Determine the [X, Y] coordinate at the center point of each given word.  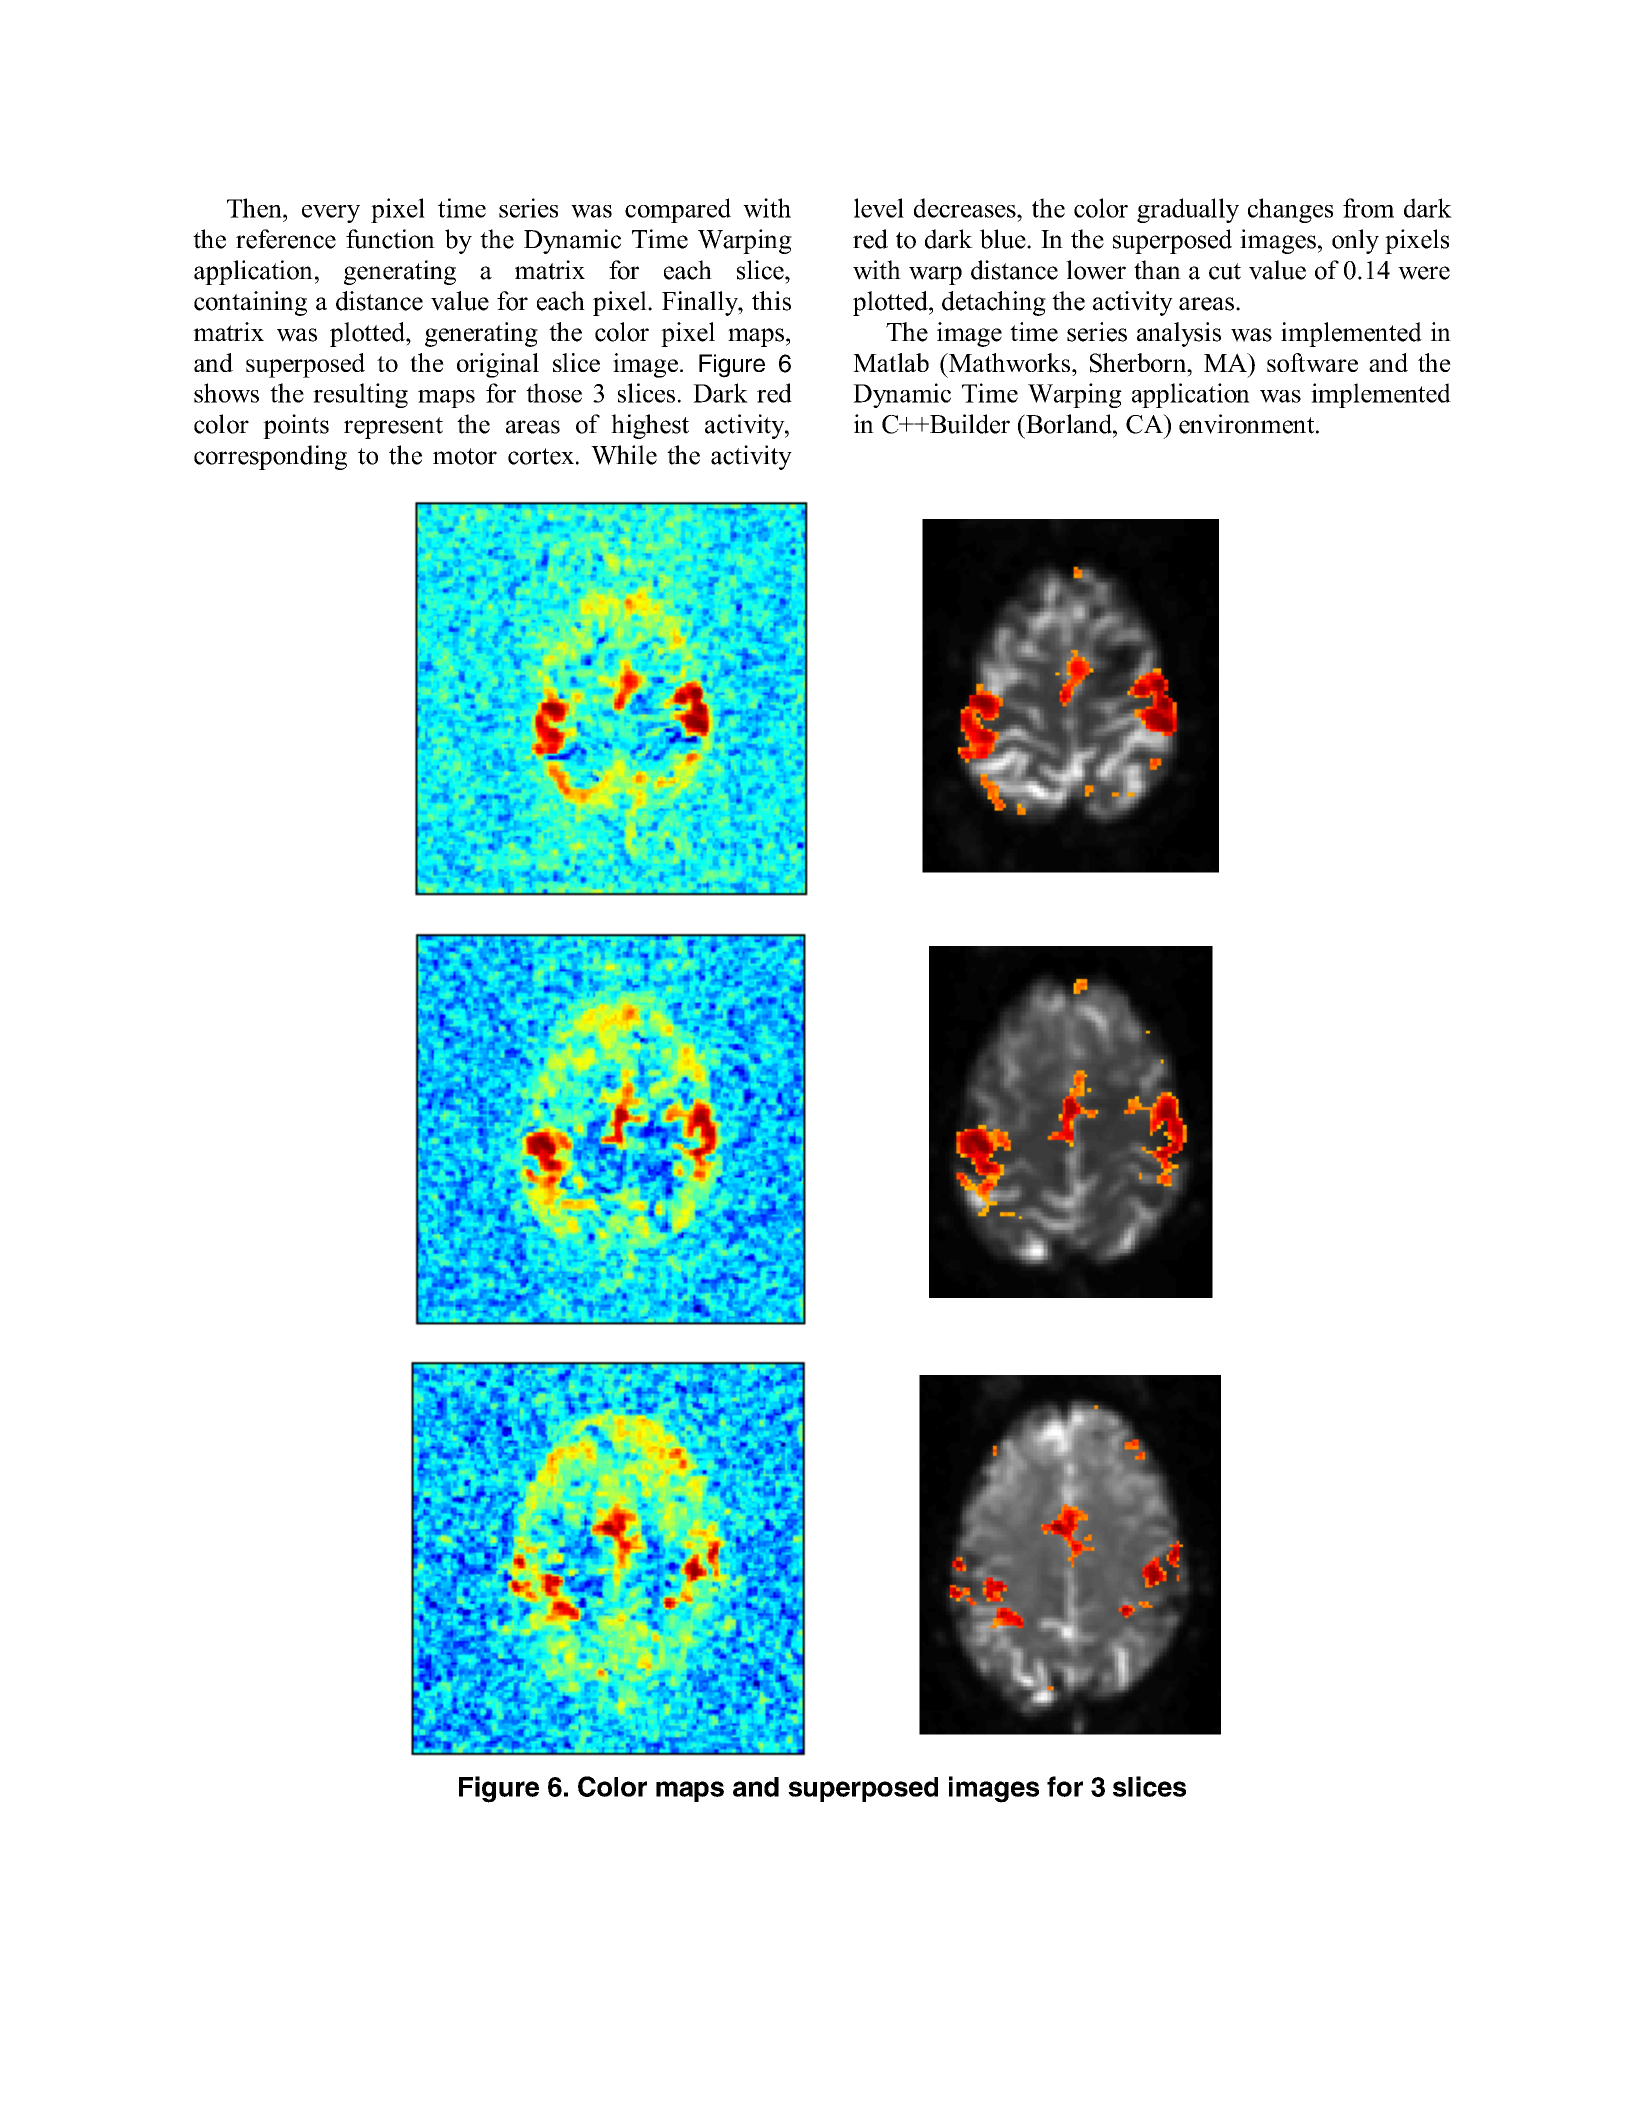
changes [1290, 210]
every [331, 214]
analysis [1179, 334]
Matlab [891, 362]
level [879, 208]
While [624, 455]
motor [465, 456]
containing [250, 303]
